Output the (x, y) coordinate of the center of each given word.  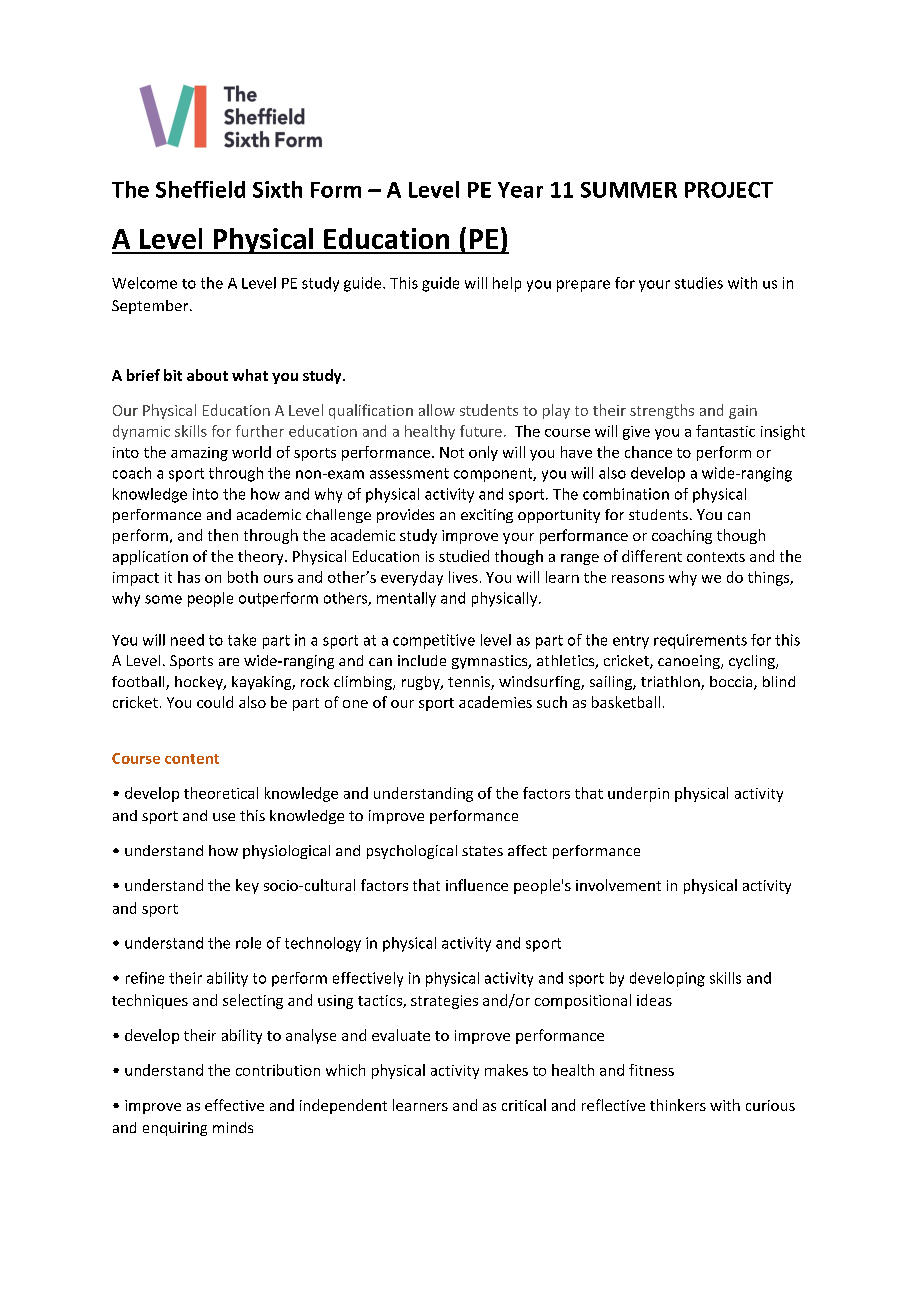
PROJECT (729, 190)
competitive (434, 641)
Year (520, 190)
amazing (199, 454)
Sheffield (200, 189)
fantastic (725, 431)
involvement (618, 885)
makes (506, 1070)
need (187, 640)
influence (477, 885)
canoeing (690, 662)
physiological (286, 852)
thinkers (678, 1105)
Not (452, 452)
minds (233, 1127)
